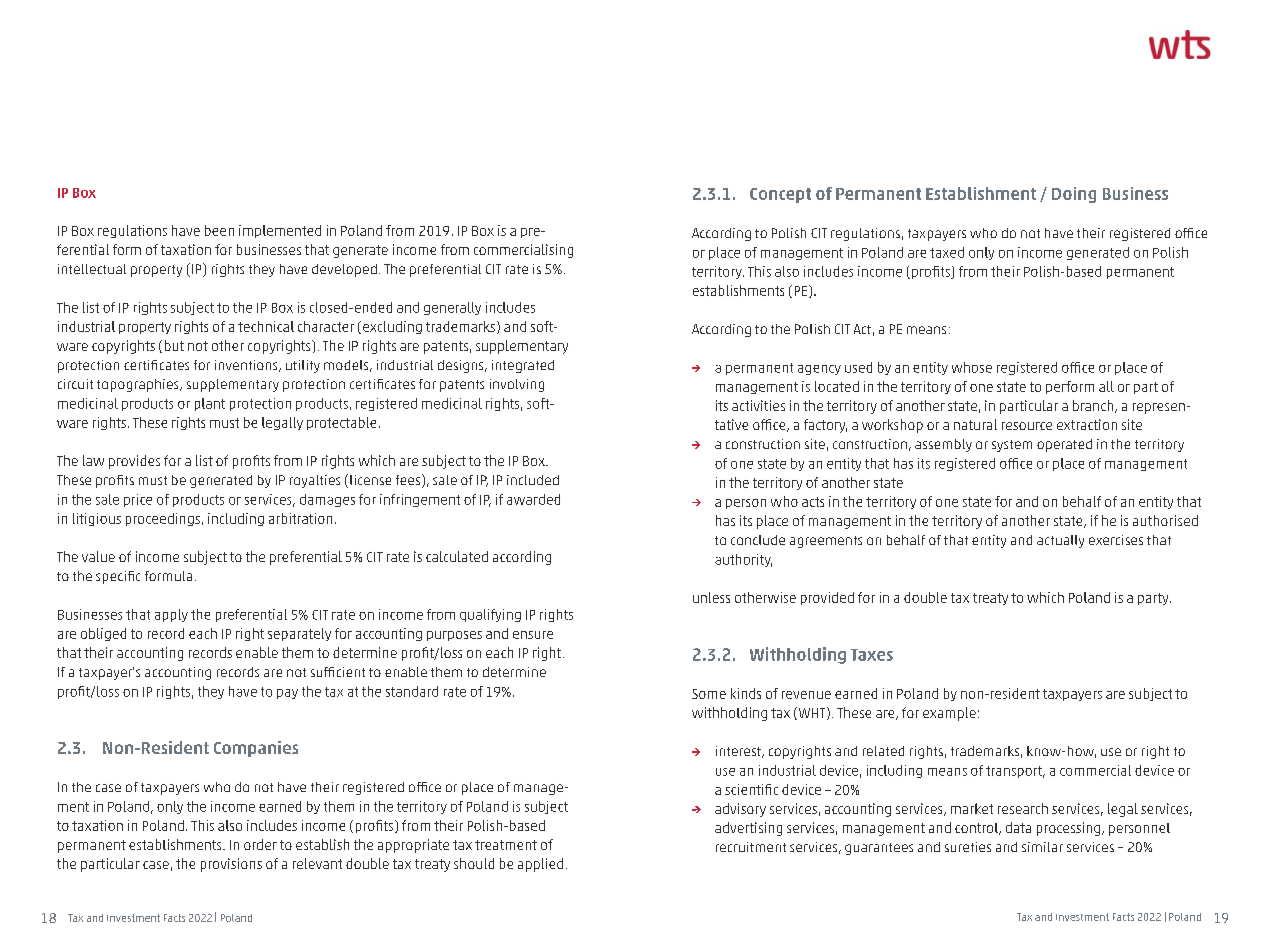 The height and width of the screenshot is (952, 1270). Describe the element at coordinates (247, 366) in the screenshot. I see `inventions` at that location.
